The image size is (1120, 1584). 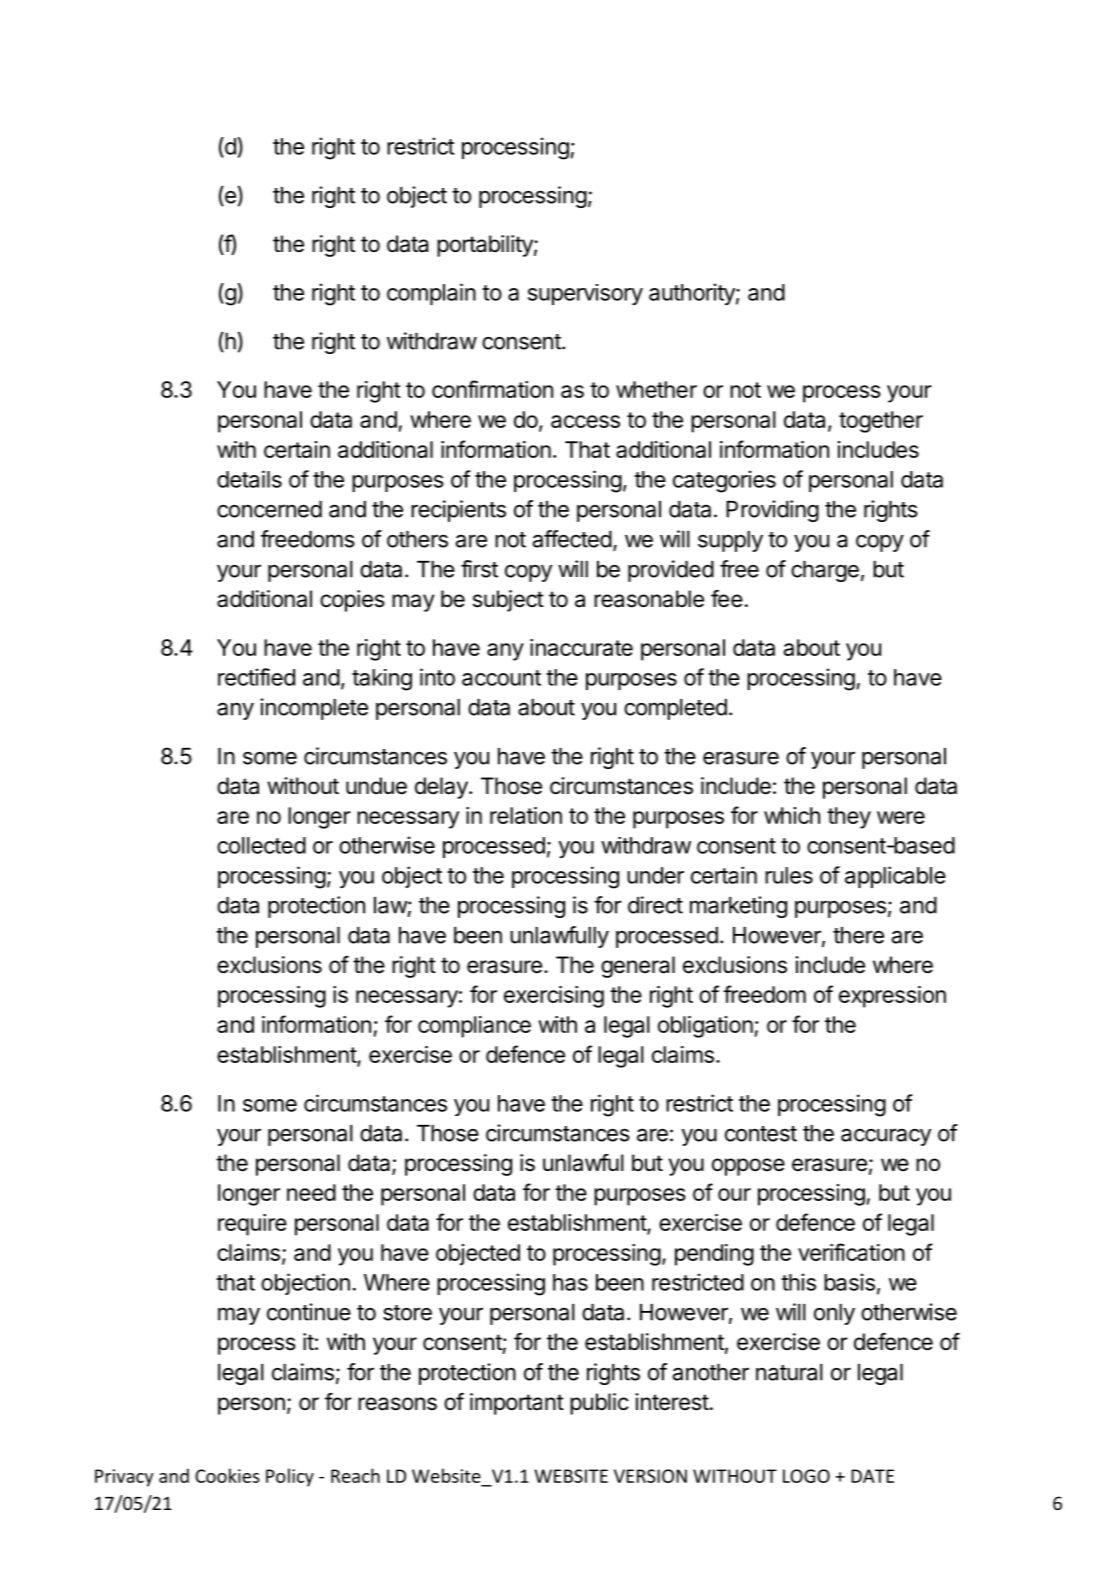 I want to click on require, so click(x=252, y=1225).
